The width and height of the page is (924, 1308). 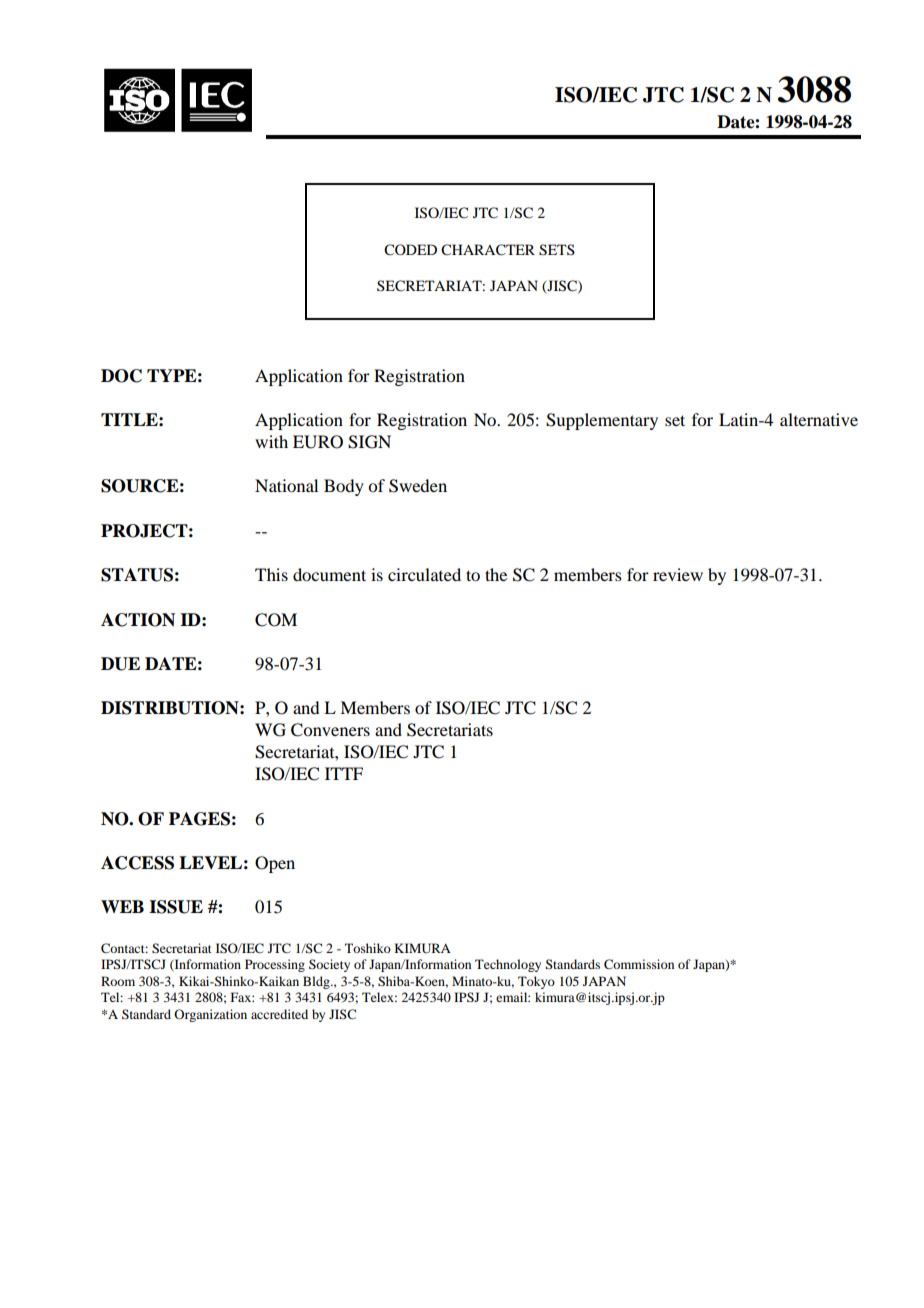 What do you see at coordinates (199, 819) in the page?
I see `PAGES` at bounding box center [199, 819].
